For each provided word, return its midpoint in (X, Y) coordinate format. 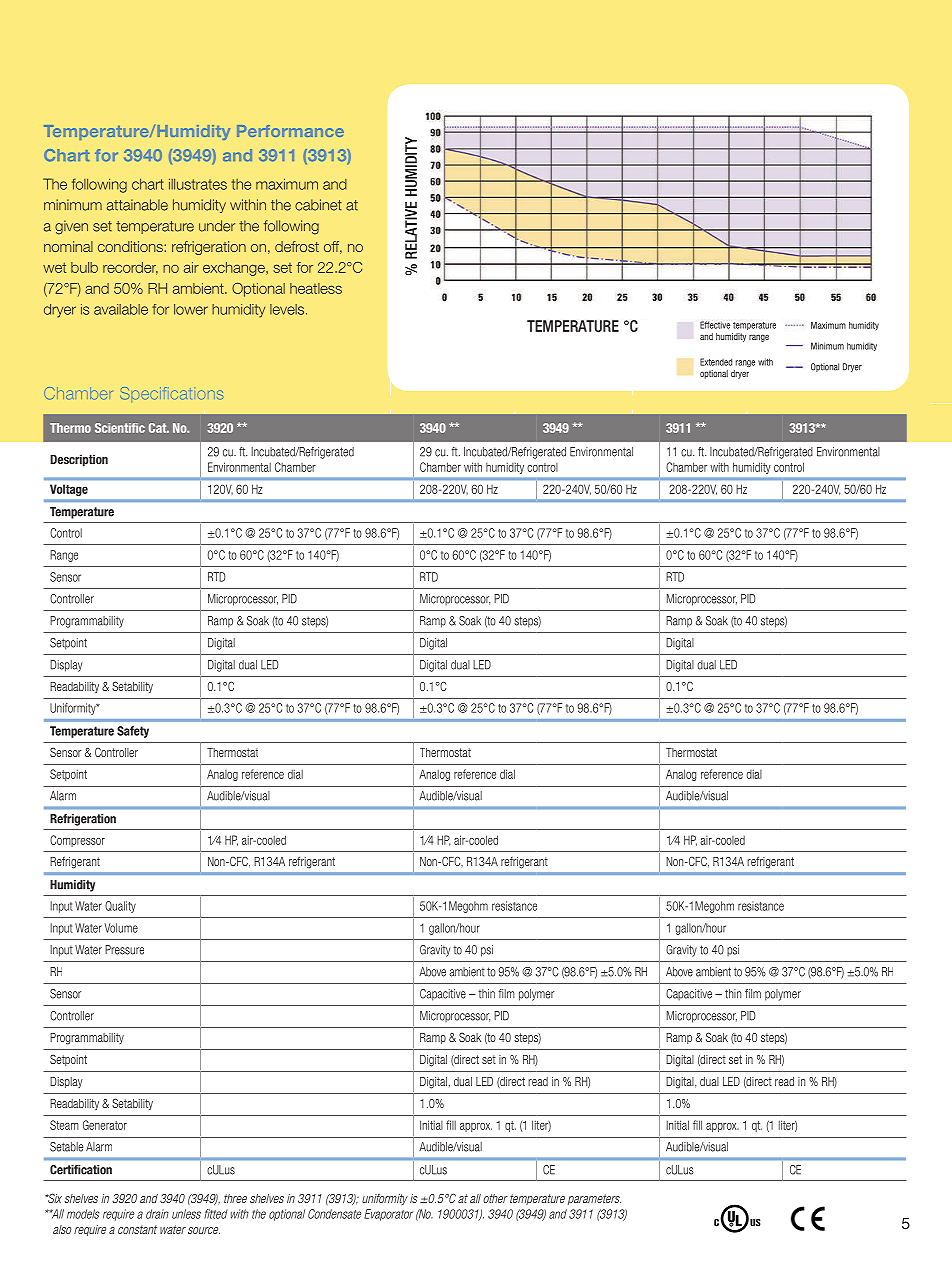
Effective (715, 325)
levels (288, 309)
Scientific (120, 428)
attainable (137, 205)
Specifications (171, 393)
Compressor (77, 841)
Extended (716, 362)
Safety (133, 732)
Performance (290, 131)
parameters (594, 1199)
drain (157, 1214)
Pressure (124, 950)
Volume (121, 928)
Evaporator (388, 1215)
